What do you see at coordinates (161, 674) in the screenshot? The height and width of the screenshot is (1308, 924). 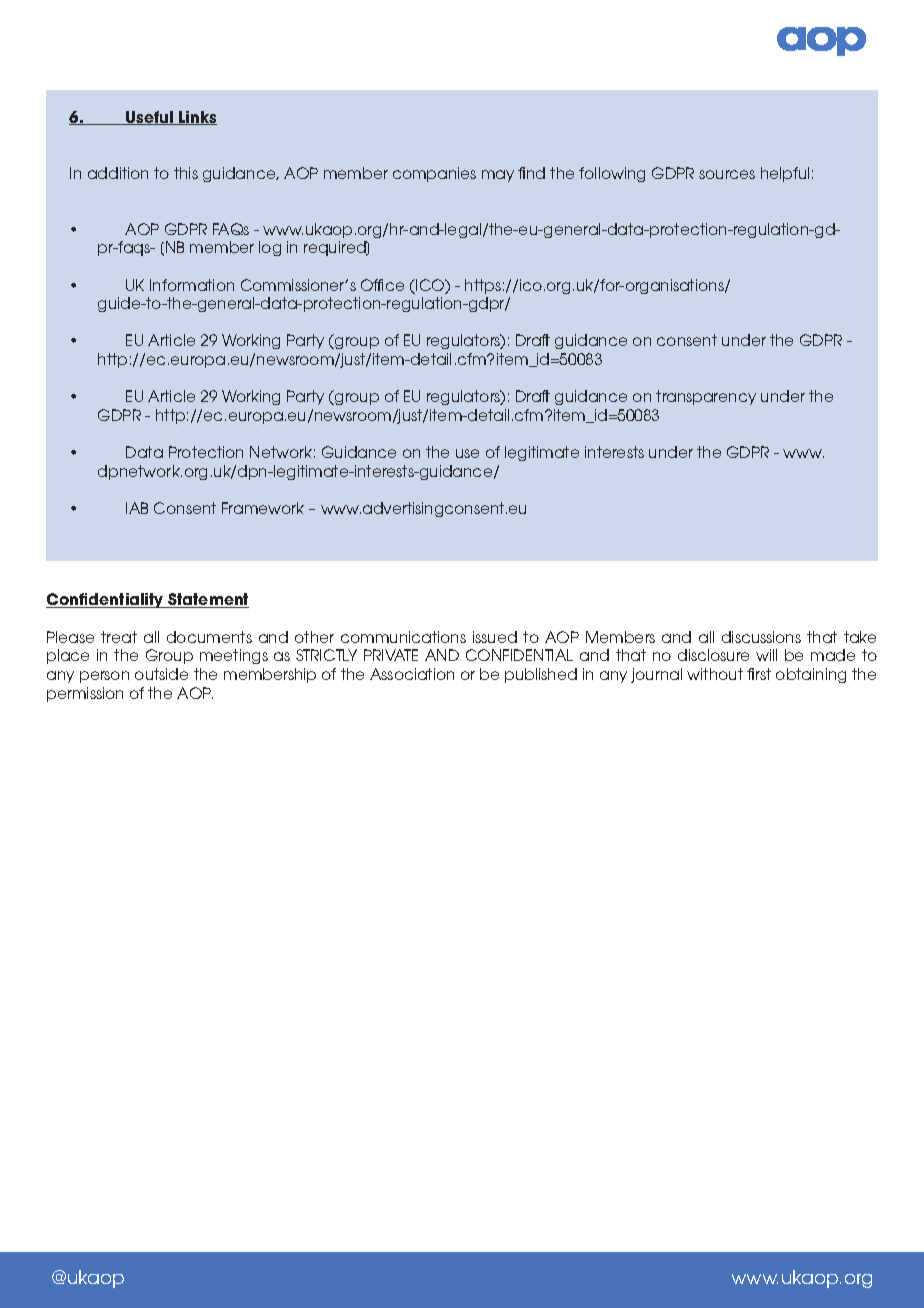 I see `outside` at bounding box center [161, 674].
